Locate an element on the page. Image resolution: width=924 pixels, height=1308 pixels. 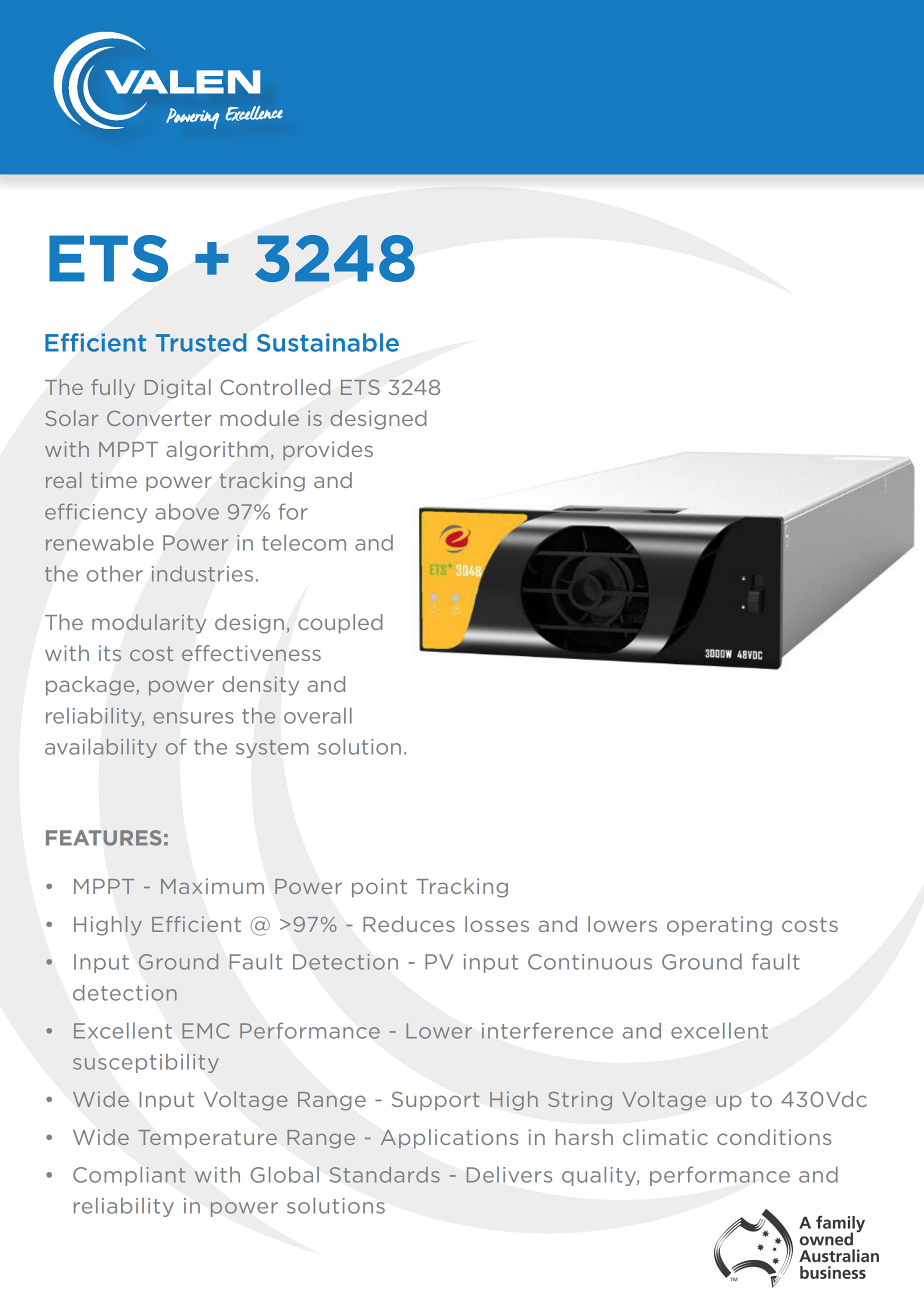
Sustainable is located at coordinates (328, 342).
